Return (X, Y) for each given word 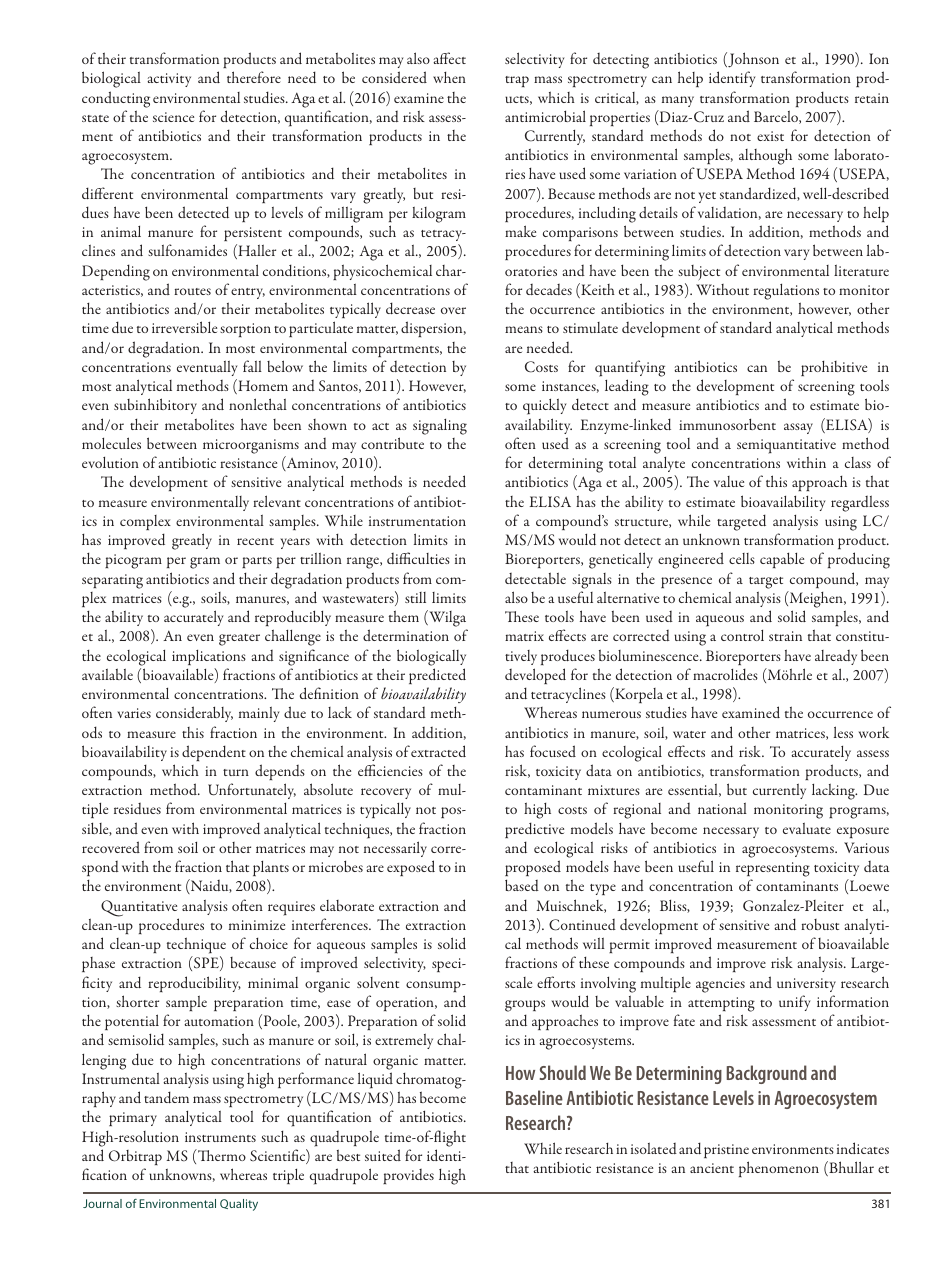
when (449, 77)
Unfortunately (252, 791)
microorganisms (251, 446)
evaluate (807, 828)
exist (770, 136)
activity (169, 80)
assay (798, 428)
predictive (534, 830)
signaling (440, 427)
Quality (239, 1205)
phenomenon (779, 1169)
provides (408, 1176)
